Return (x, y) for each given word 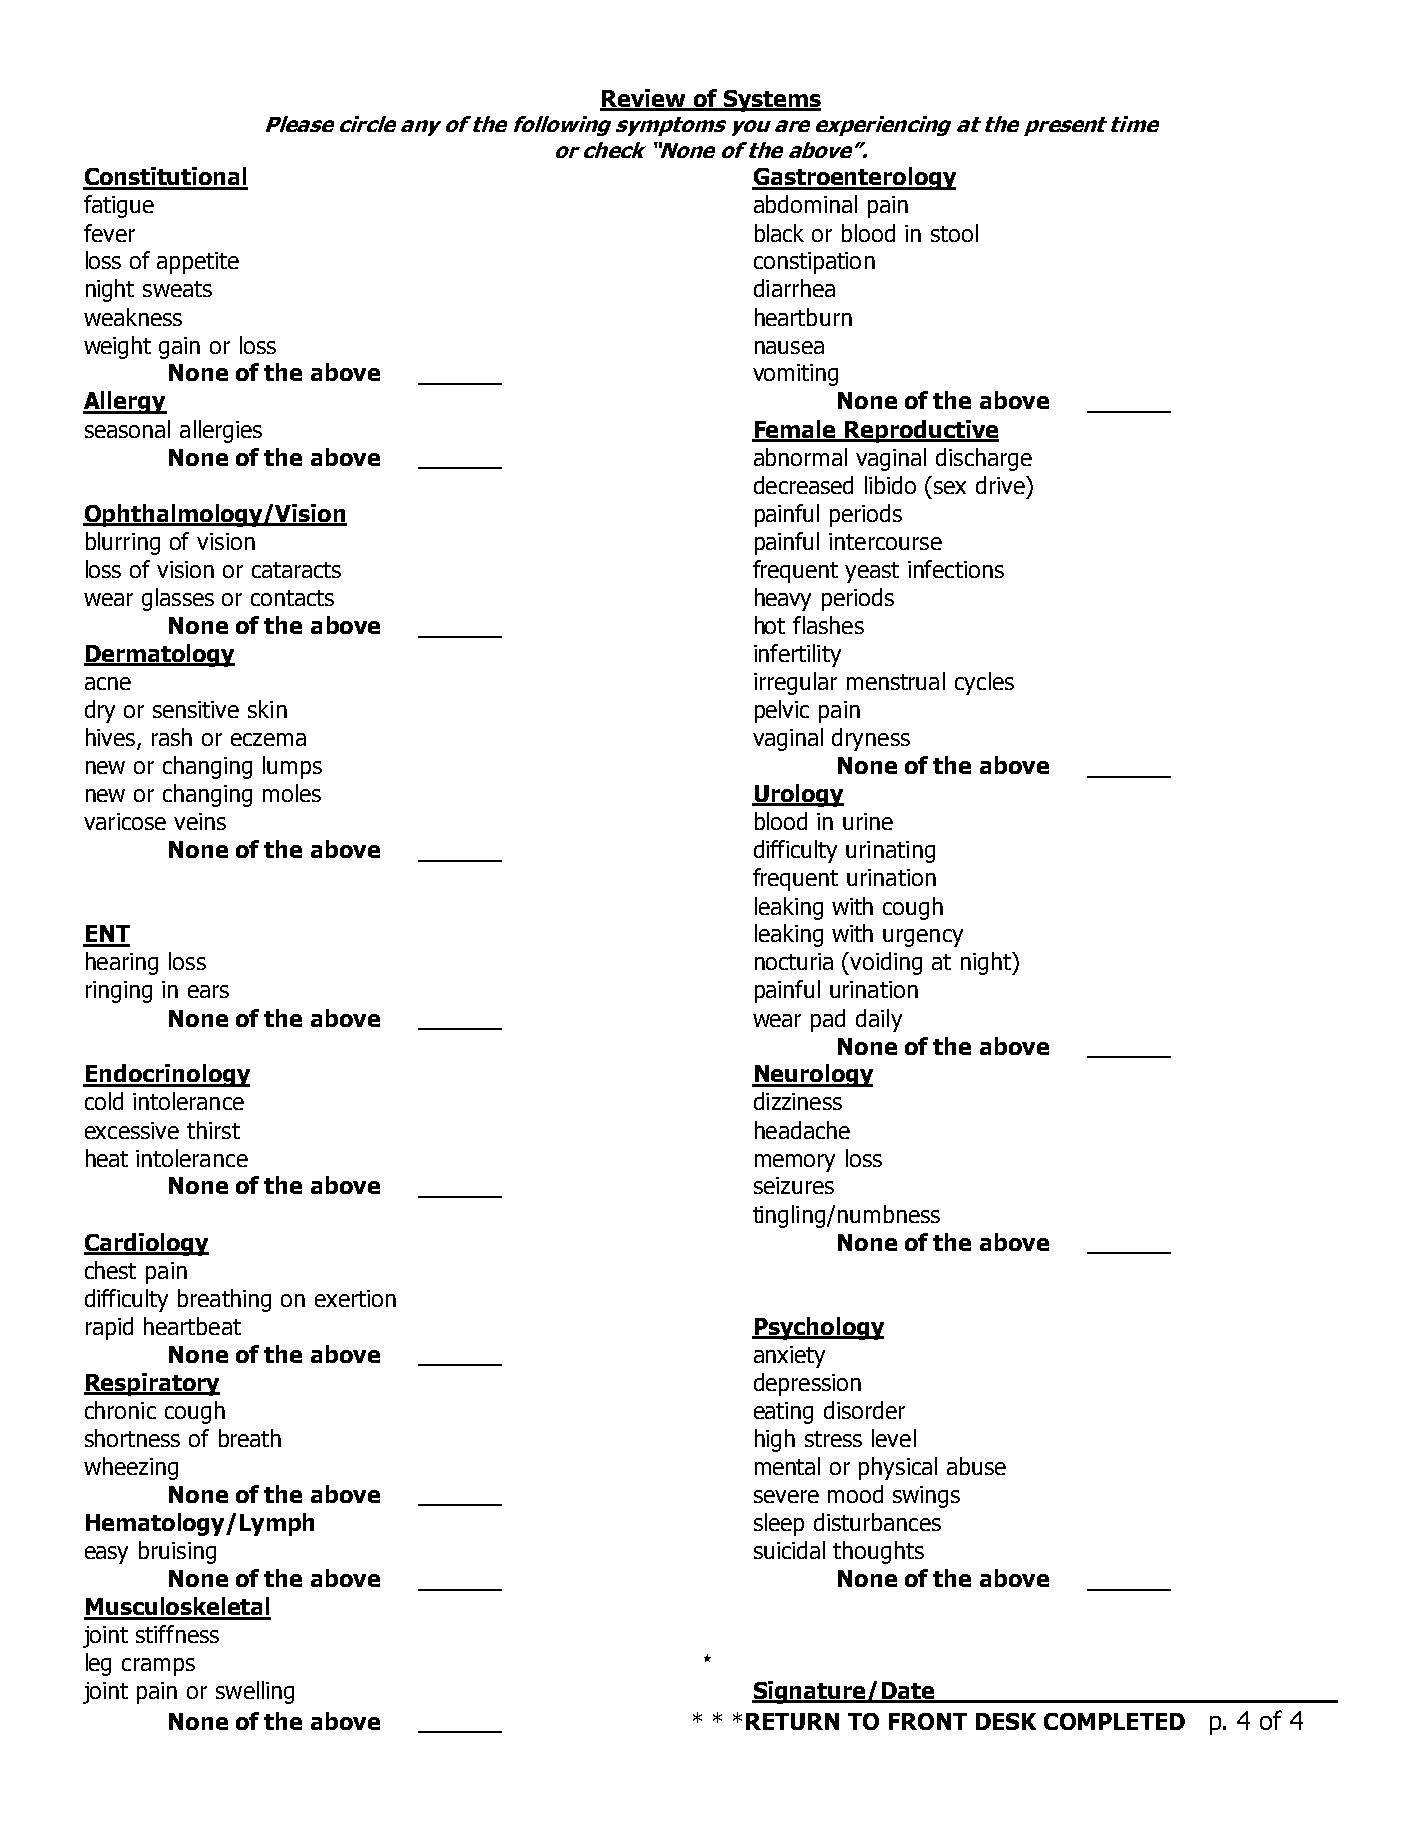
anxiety (789, 1357)
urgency (923, 938)
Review (644, 99)
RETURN (792, 1721)
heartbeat (192, 1326)
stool (954, 233)
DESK (1006, 1721)
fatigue (119, 206)
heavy (783, 599)
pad (828, 1020)
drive (1001, 485)
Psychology (818, 1328)
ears (208, 991)
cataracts (296, 570)
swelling (255, 1692)
